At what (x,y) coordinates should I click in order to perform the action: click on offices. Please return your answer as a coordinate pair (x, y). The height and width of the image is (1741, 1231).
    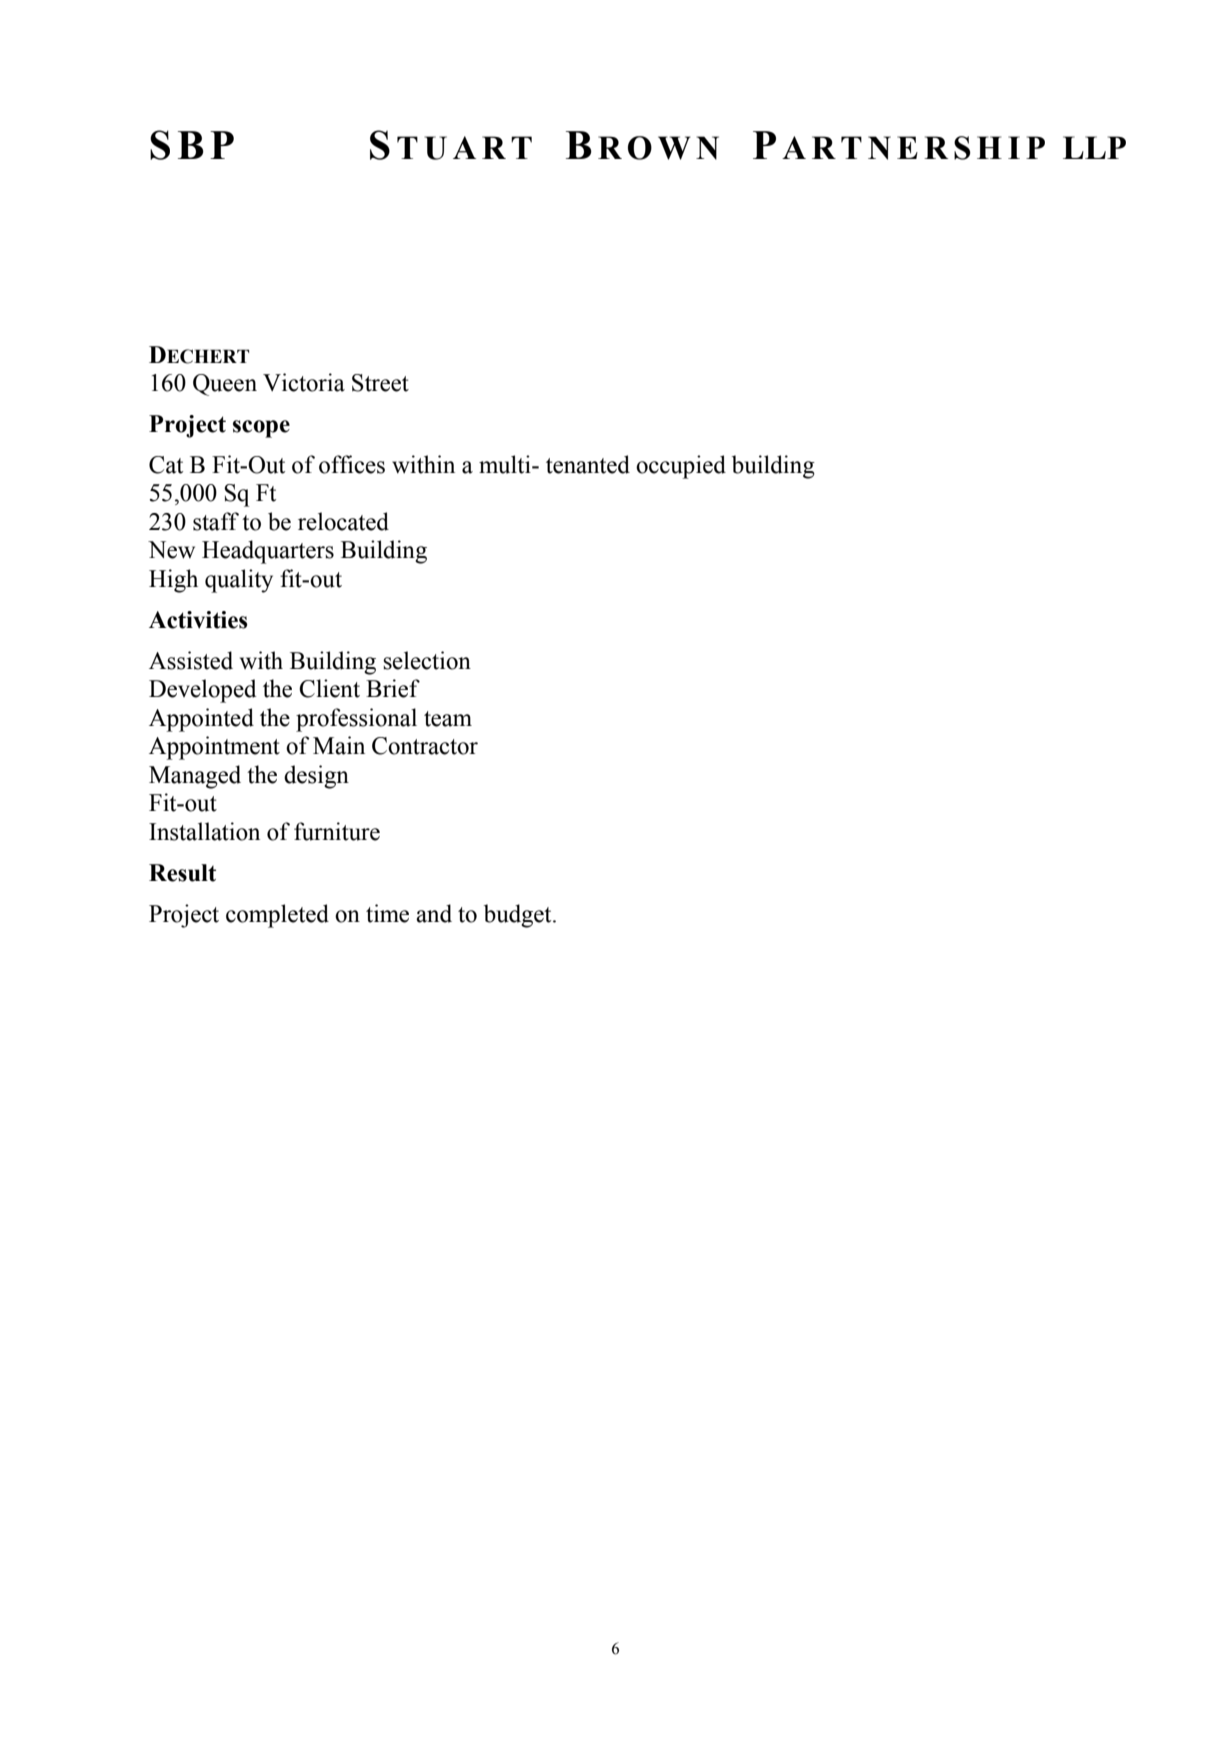
    Looking at the image, I should click on (352, 464).
